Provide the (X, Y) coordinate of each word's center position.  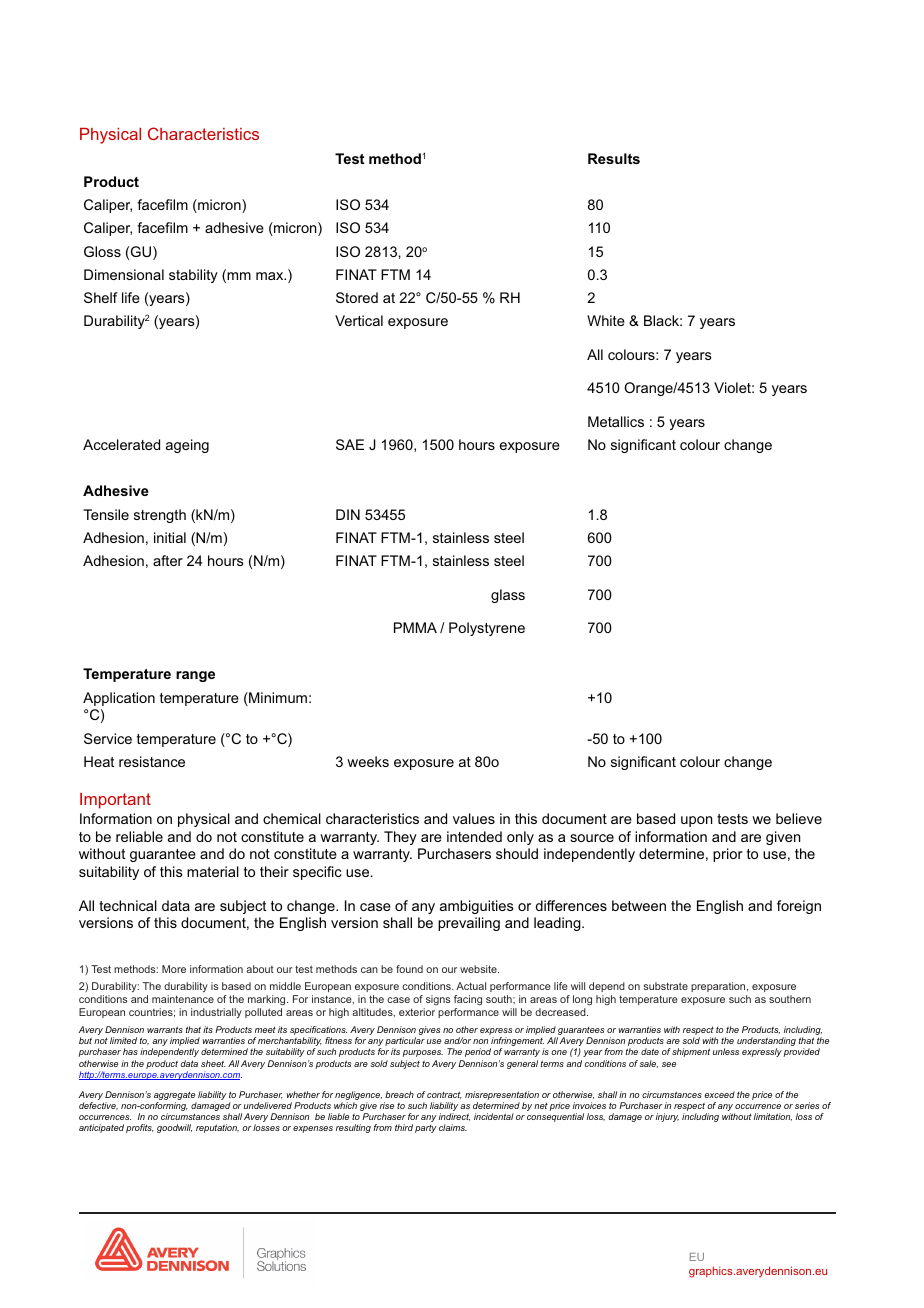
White (606, 320)
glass (508, 596)
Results (614, 158)
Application (119, 699)
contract (444, 1095)
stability (193, 276)
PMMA (415, 627)
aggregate (175, 1097)
